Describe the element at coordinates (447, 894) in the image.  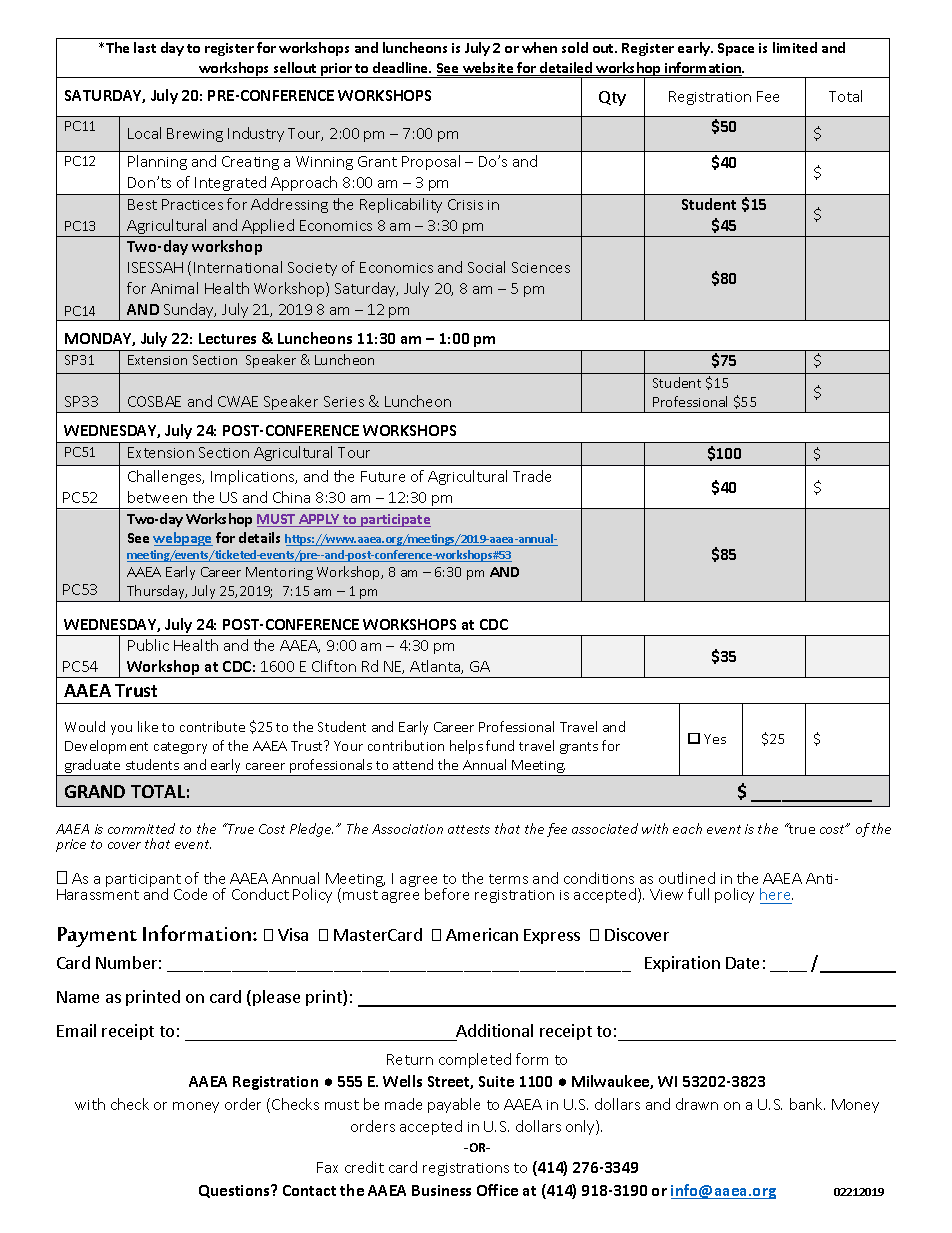
I see `before` at that location.
